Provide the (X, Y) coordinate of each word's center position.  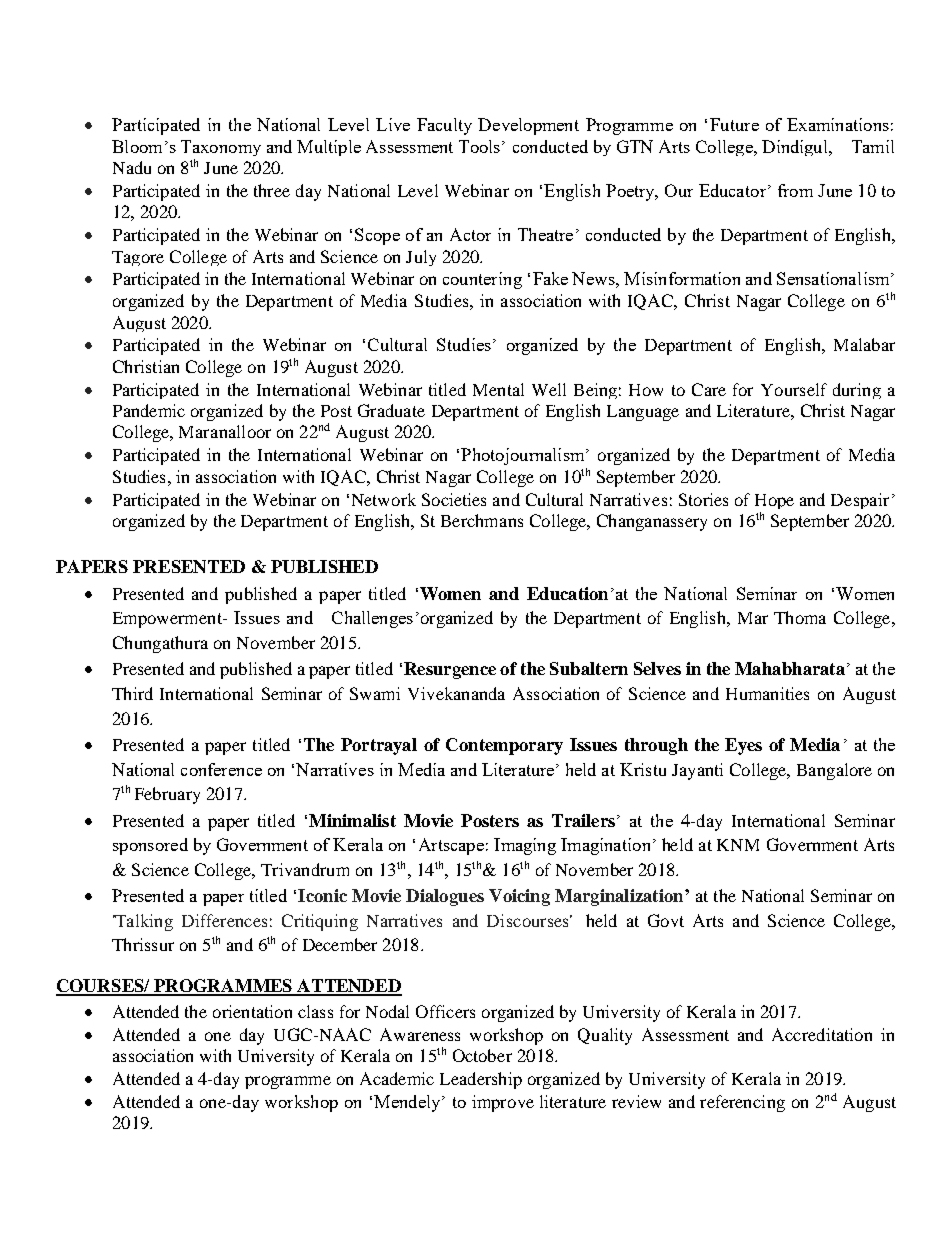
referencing (742, 1103)
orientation (252, 1011)
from (795, 190)
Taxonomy (221, 148)
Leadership (481, 1080)
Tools (481, 146)
